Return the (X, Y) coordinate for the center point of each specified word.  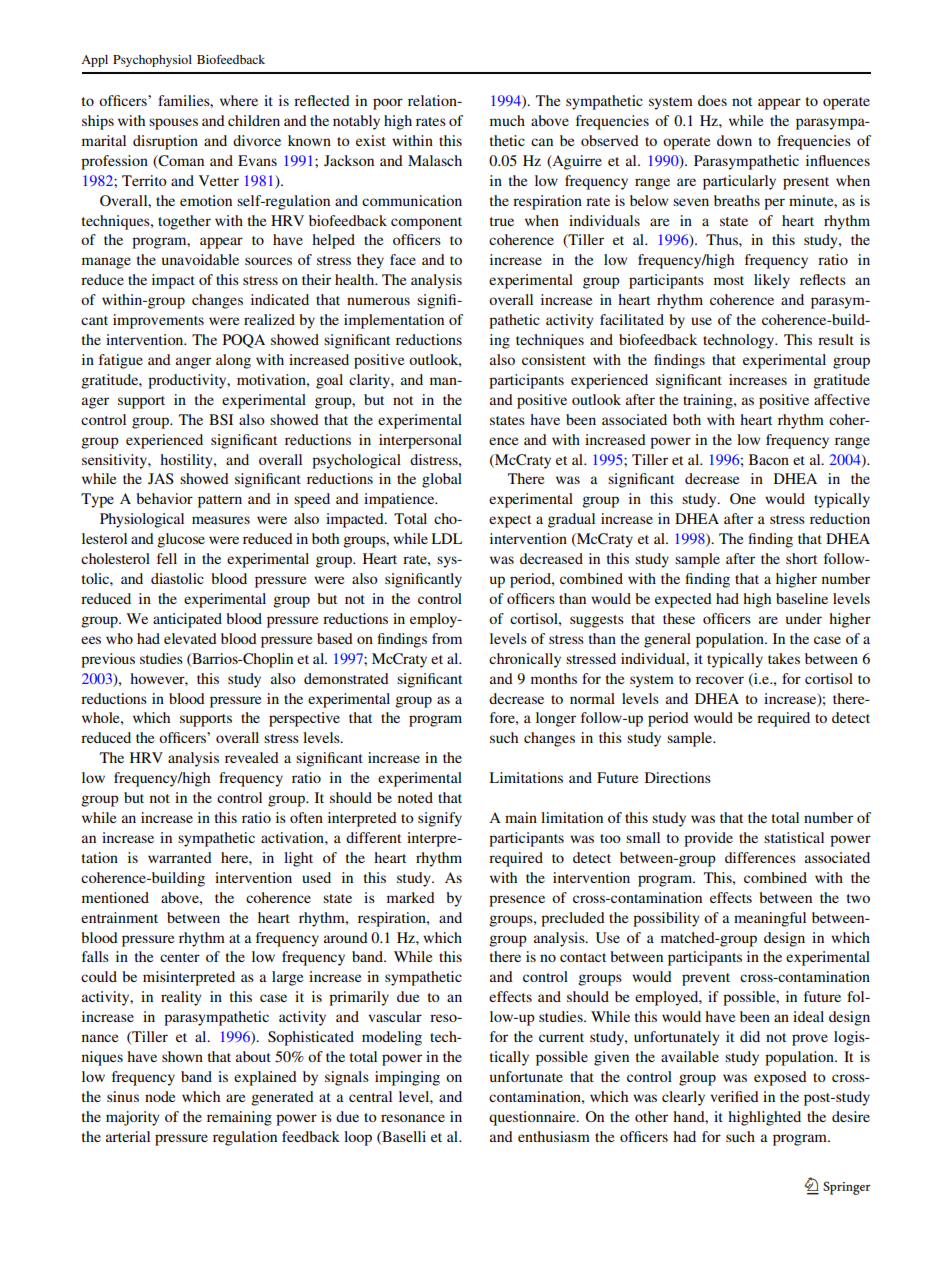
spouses (173, 124)
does (712, 100)
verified (734, 1096)
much (507, 120)
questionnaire (533, 1118)
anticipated (187, 620)
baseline (802, 598)
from (447, 638)
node (160, 1096)
